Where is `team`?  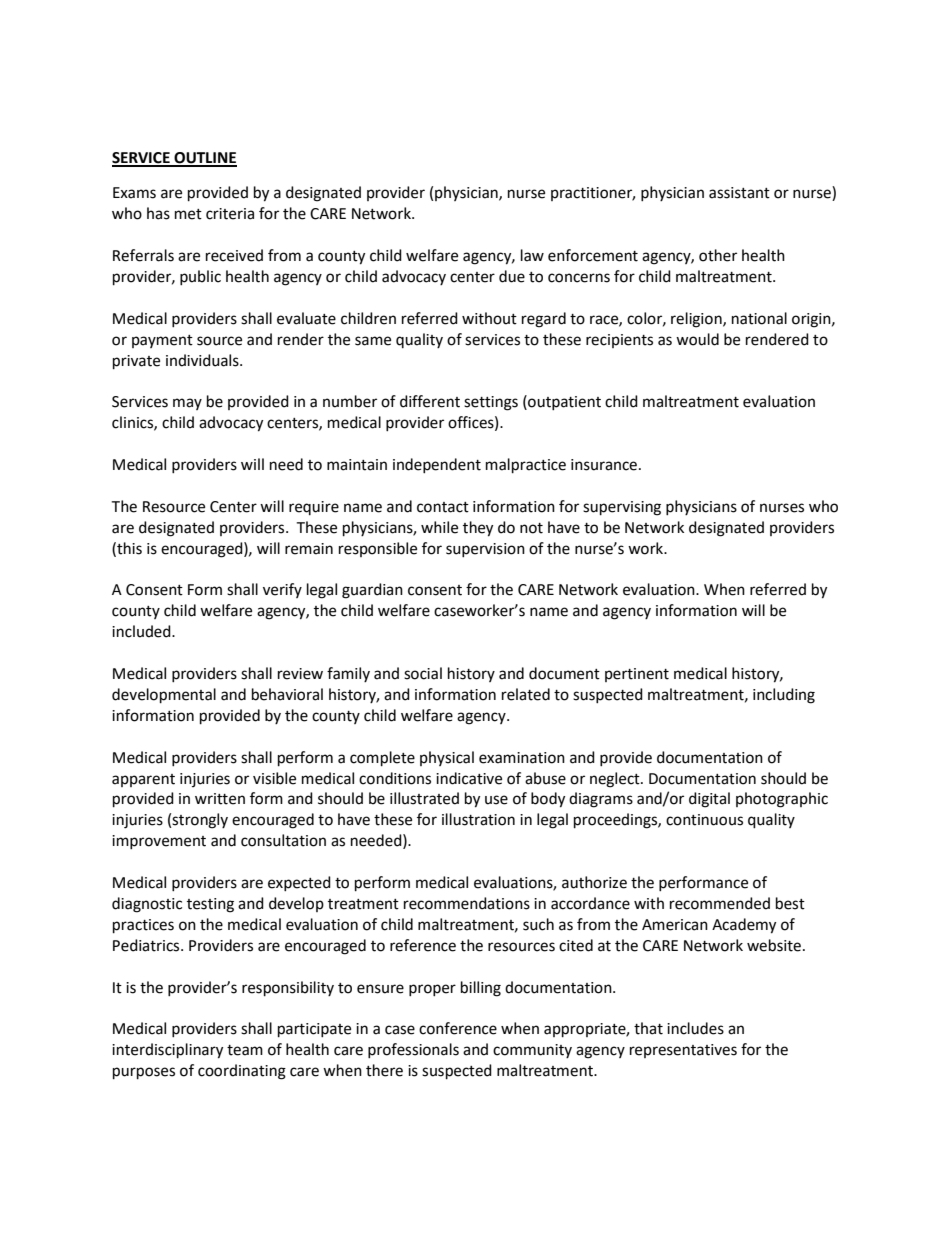 team is located at coordinates (245, 1050).
